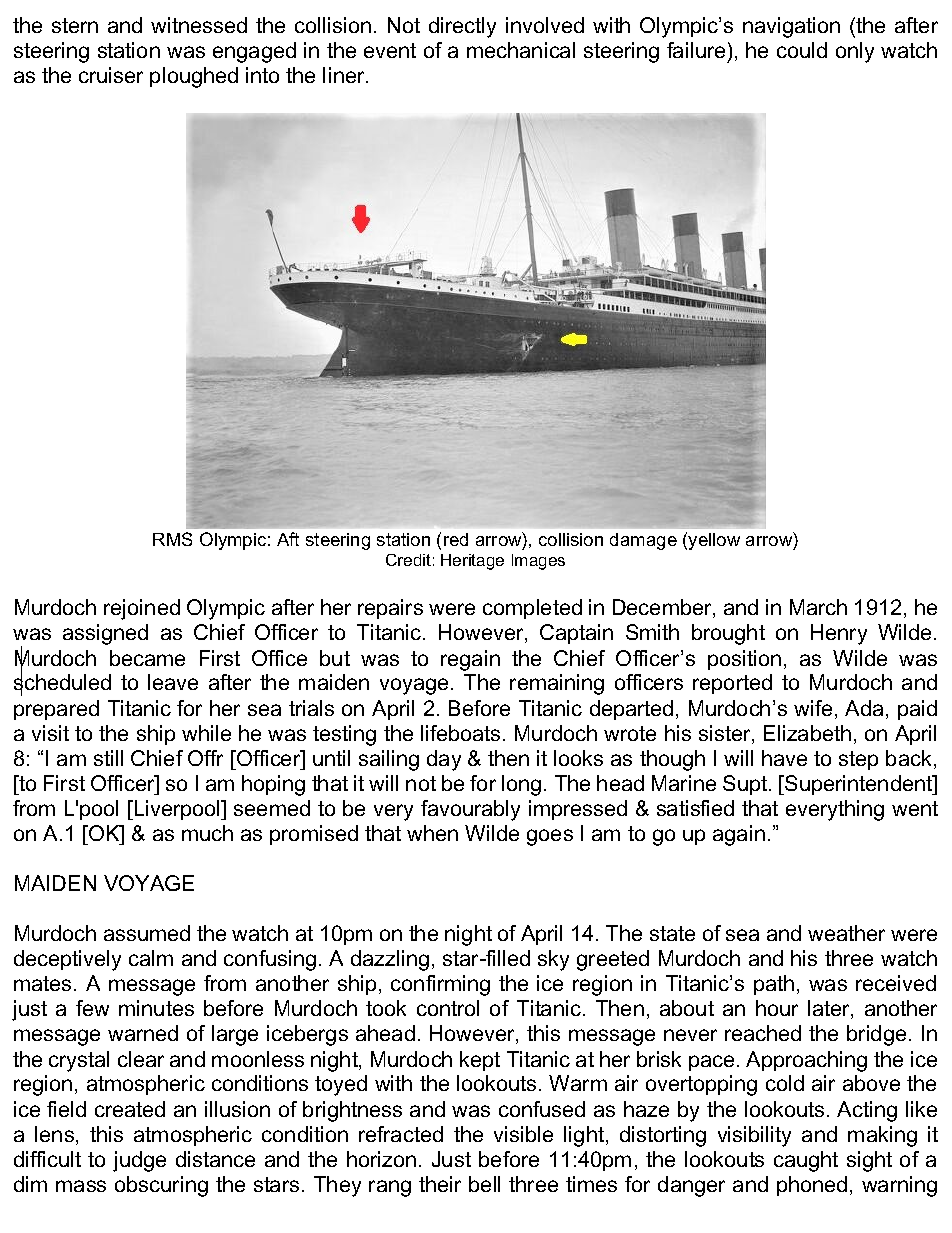  Describe the element at coordinates (472, 562) in the image. I see `Heritage` at that location.
